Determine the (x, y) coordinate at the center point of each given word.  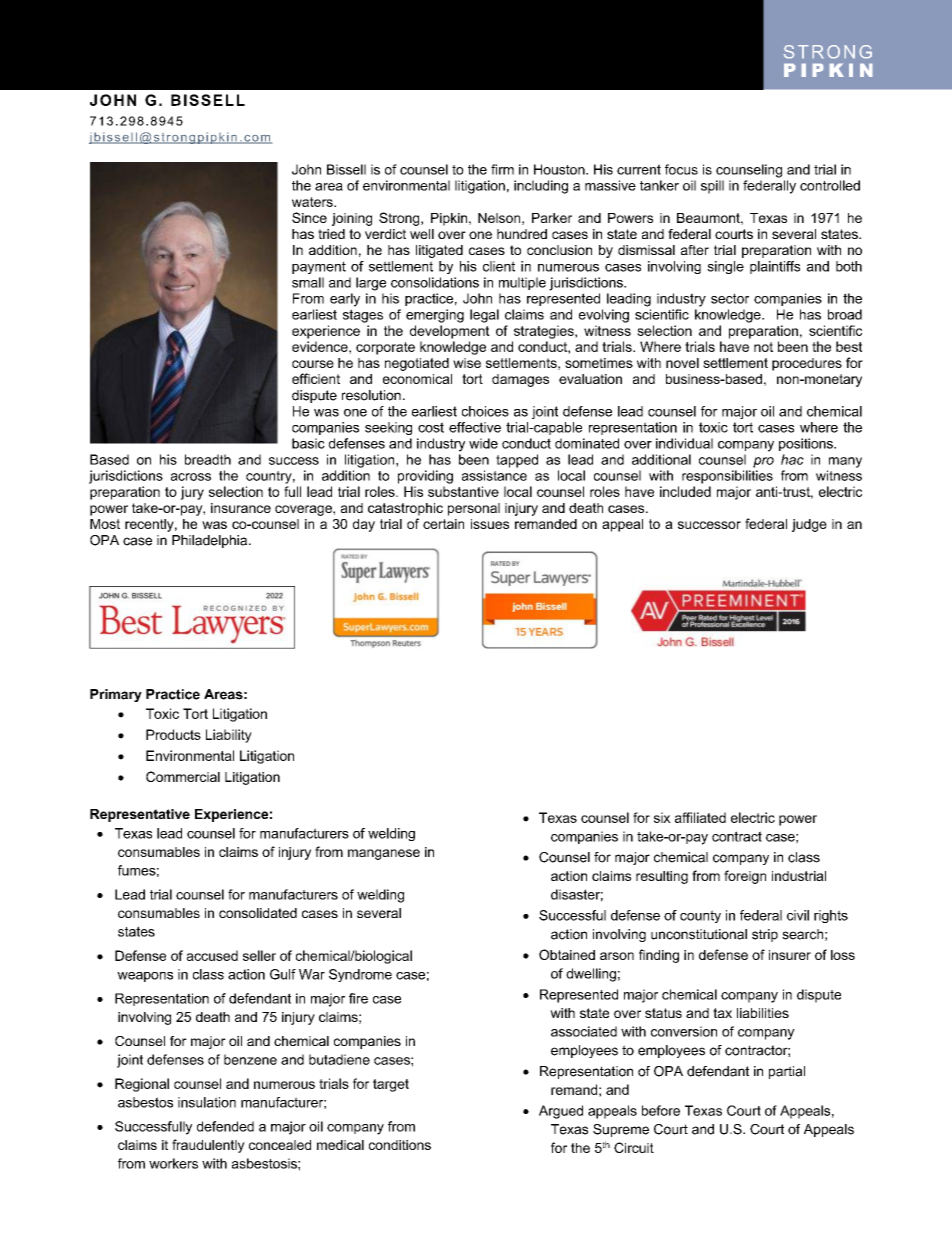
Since (309, 217)
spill (712, 187)
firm (502, 169)
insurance (241, 508)
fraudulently (208, 1146)
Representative (140, 815)
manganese (384, 854)
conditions (400, 1145)
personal (474, 509)
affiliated (700, 817)
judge (809, 525)
